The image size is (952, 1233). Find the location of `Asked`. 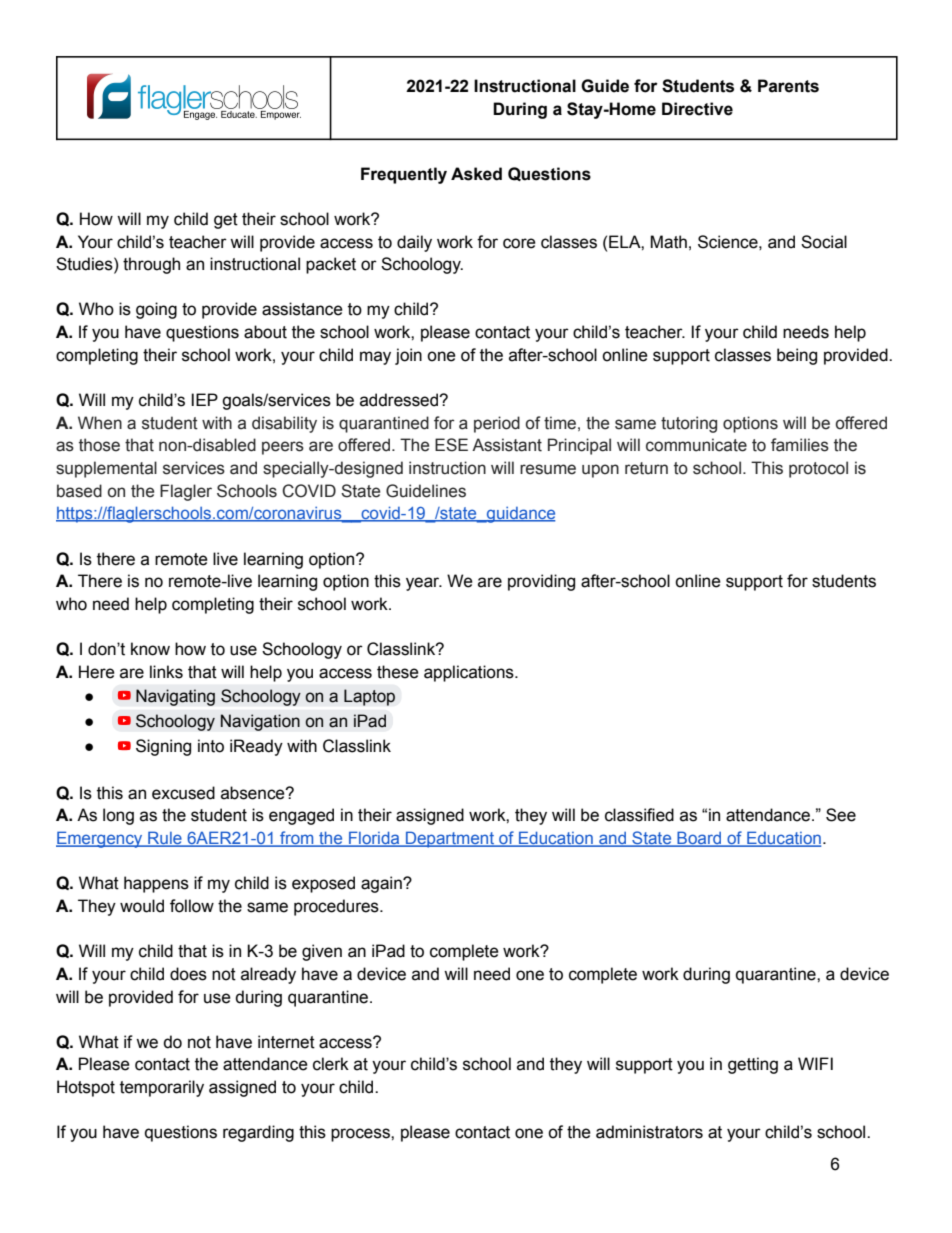

Asked is located at coordinates (476, 174).
